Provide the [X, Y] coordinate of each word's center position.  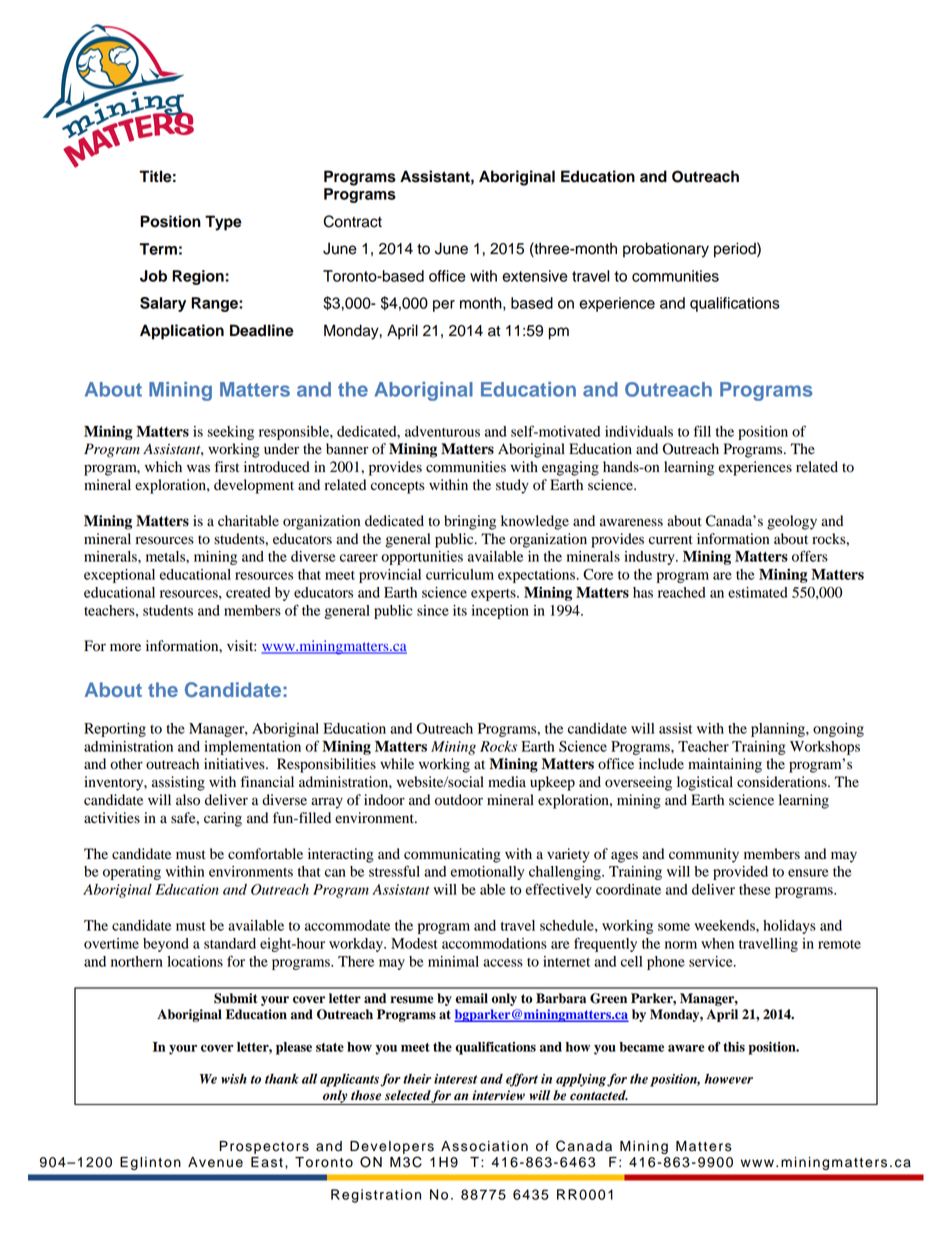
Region [198, 277]
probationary [666, 250]
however [729, 1078]
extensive [535, 276]
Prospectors [264, 1147]
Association [484, 1146]
